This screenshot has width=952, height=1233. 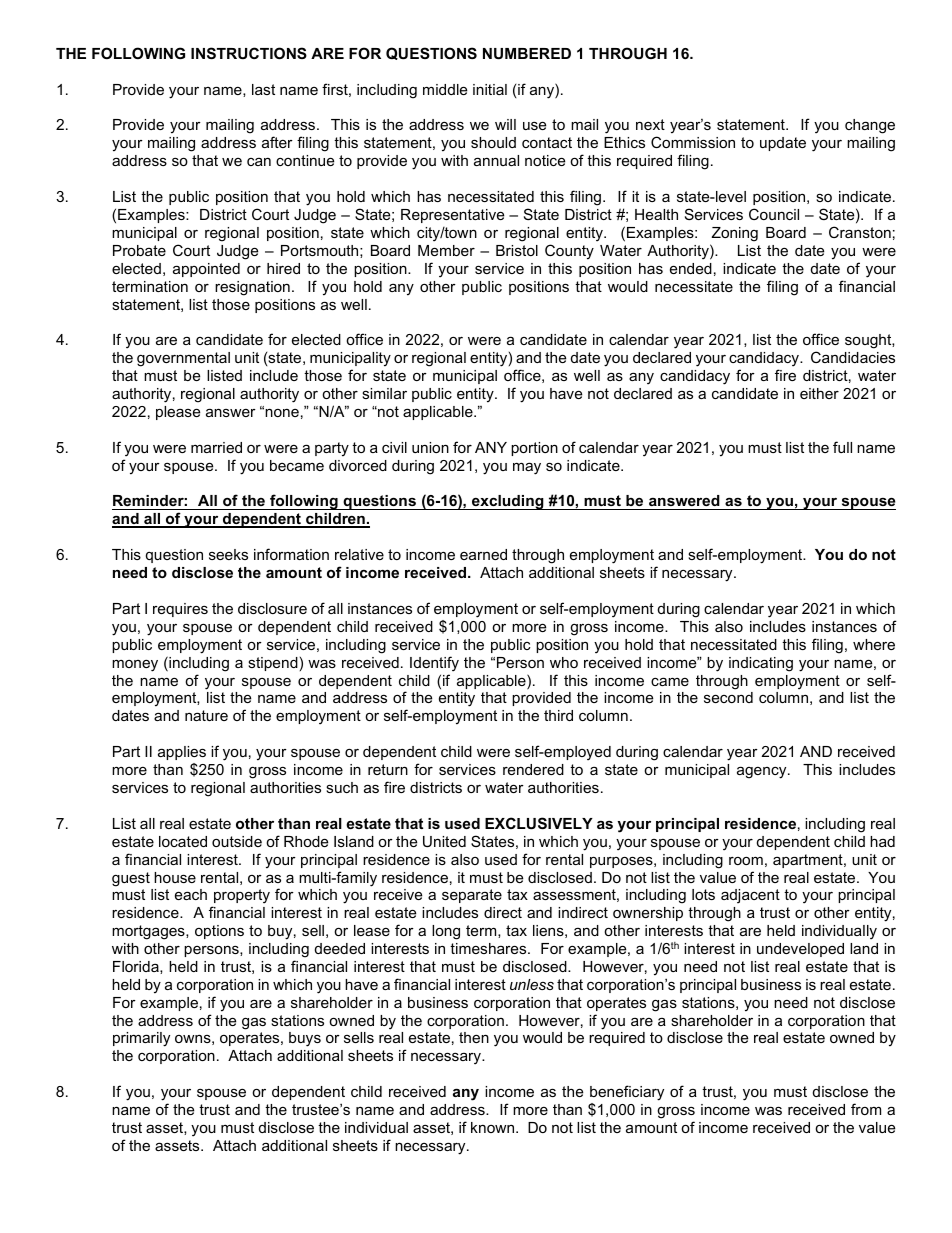 What do you see at coordinates (490, 89) in the screenshot?
I see `initial` at bounding box center [490, 89].
